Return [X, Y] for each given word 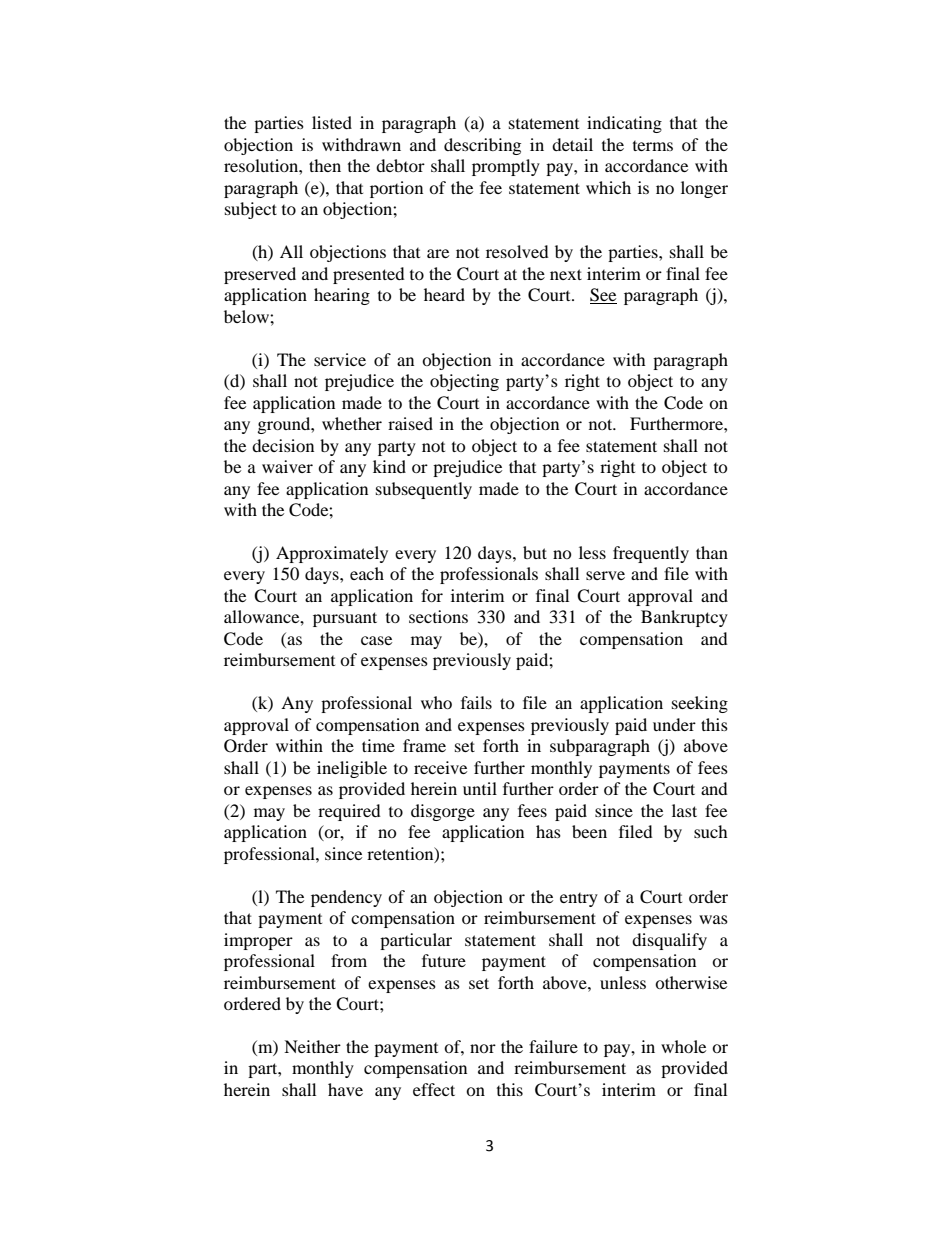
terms [653, 146]
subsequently [424, 490]
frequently [651, 554]
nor [483, 1048]
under [674, 724]
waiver [287, 466]
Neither [312, 1046]
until [480, 788]
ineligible [352, 769]
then [325, 165]
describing [482, 146]
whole [683, 1046]
